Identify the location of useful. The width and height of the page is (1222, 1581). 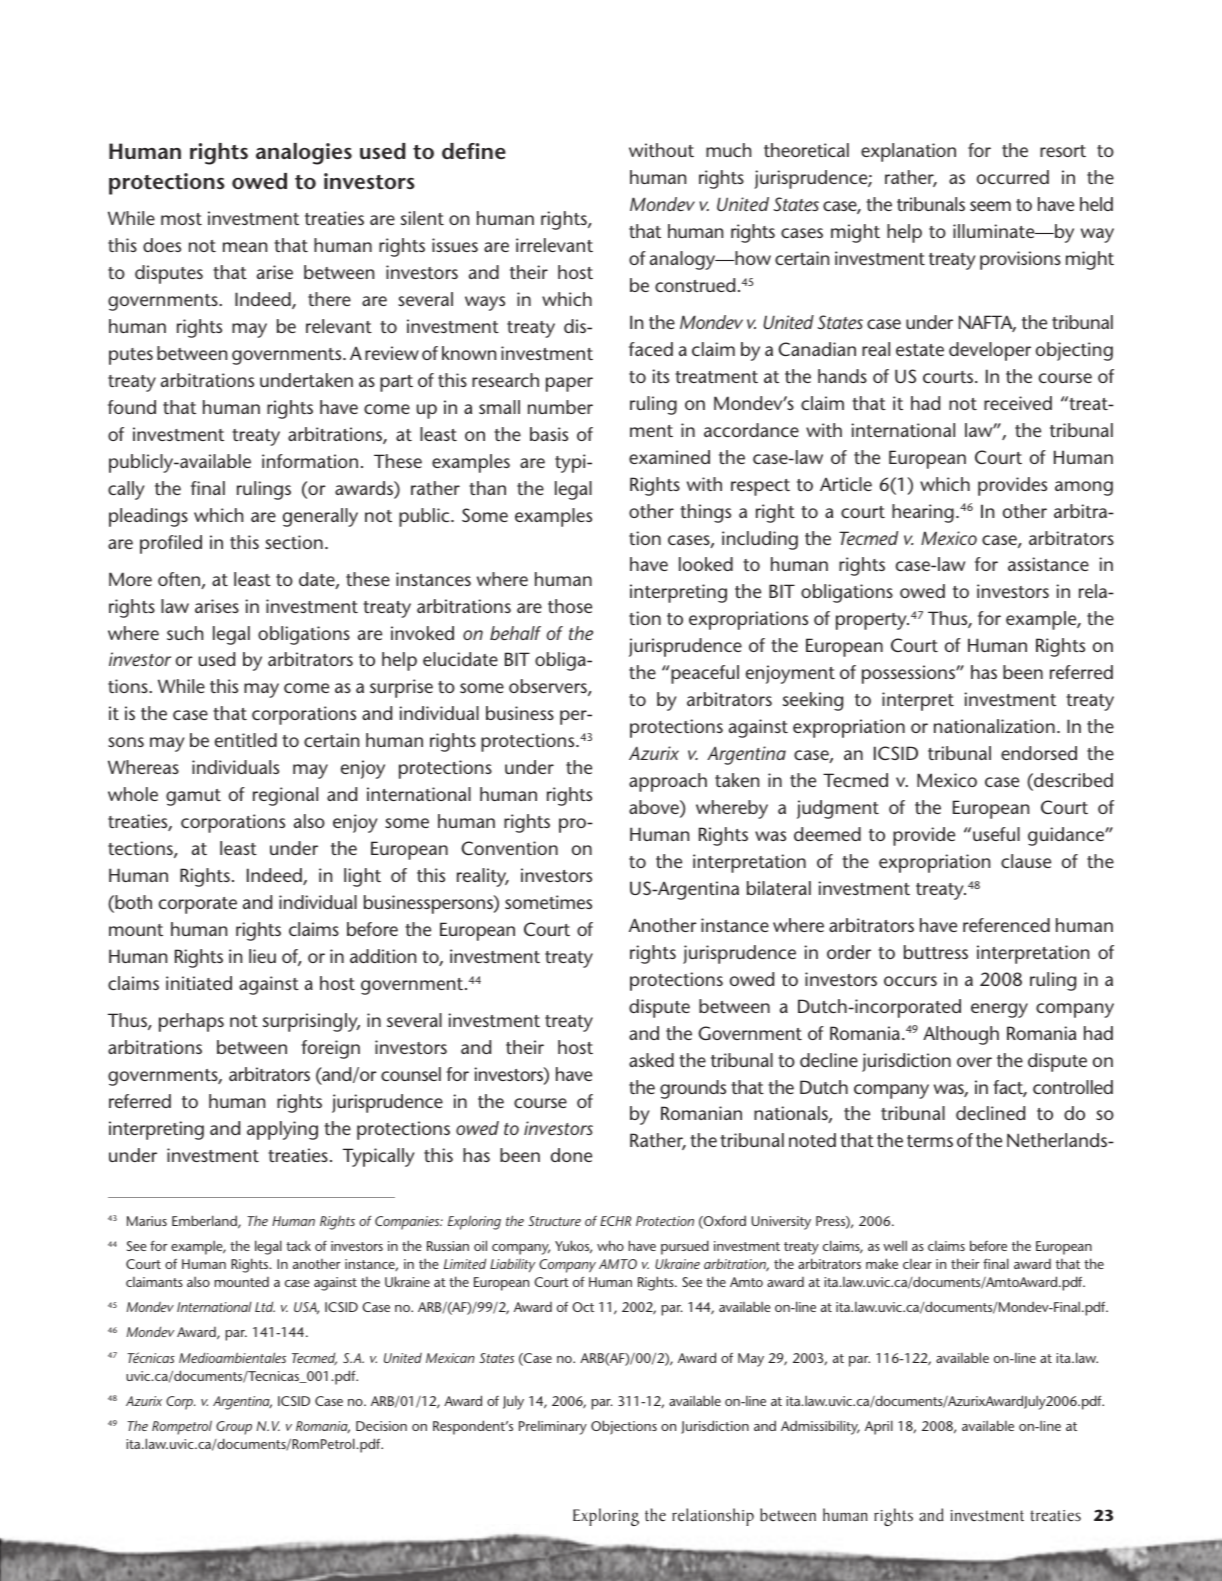
(996, 834).
